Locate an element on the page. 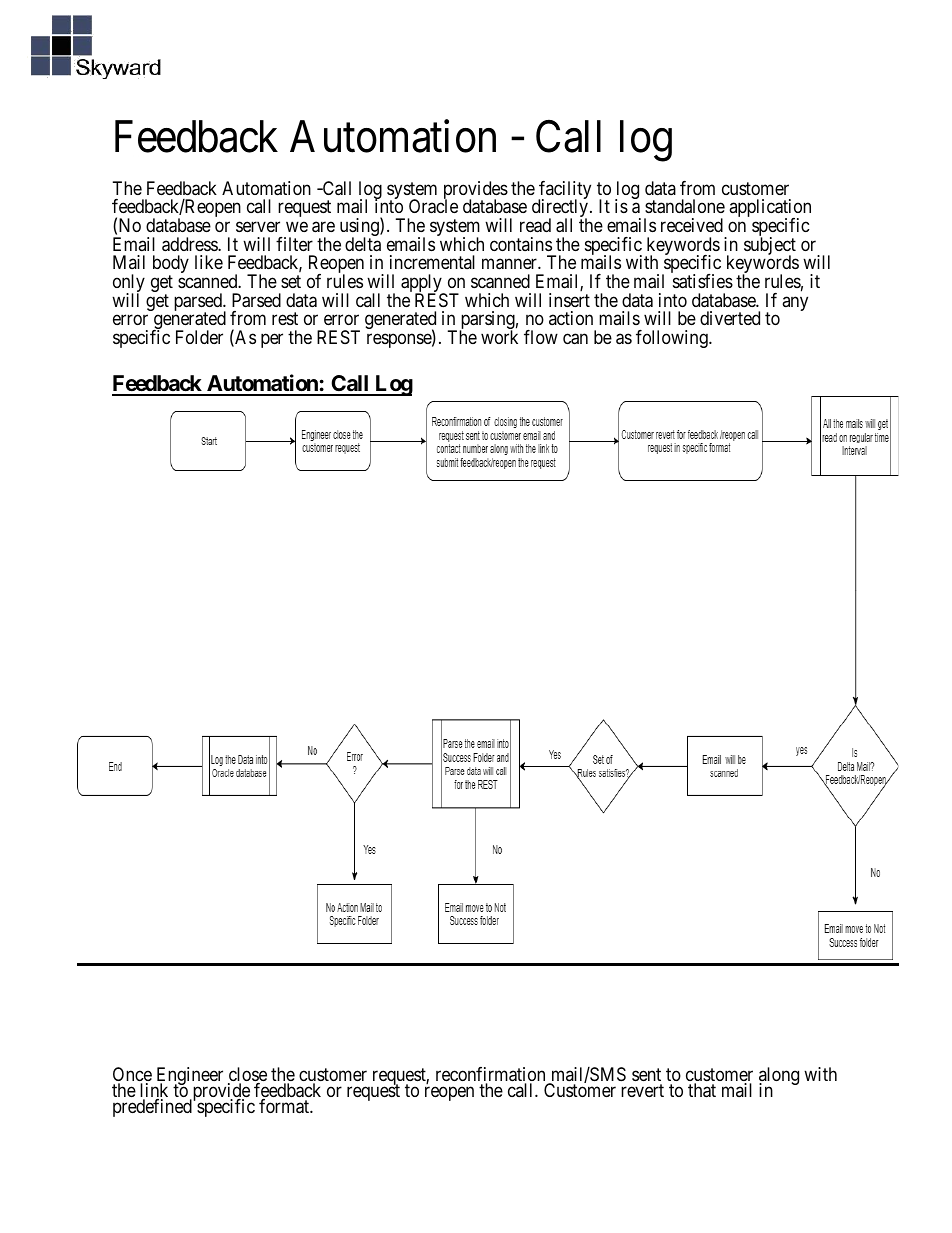 This image has width=952, height=1233. received is located at coordinates (692, 225).
